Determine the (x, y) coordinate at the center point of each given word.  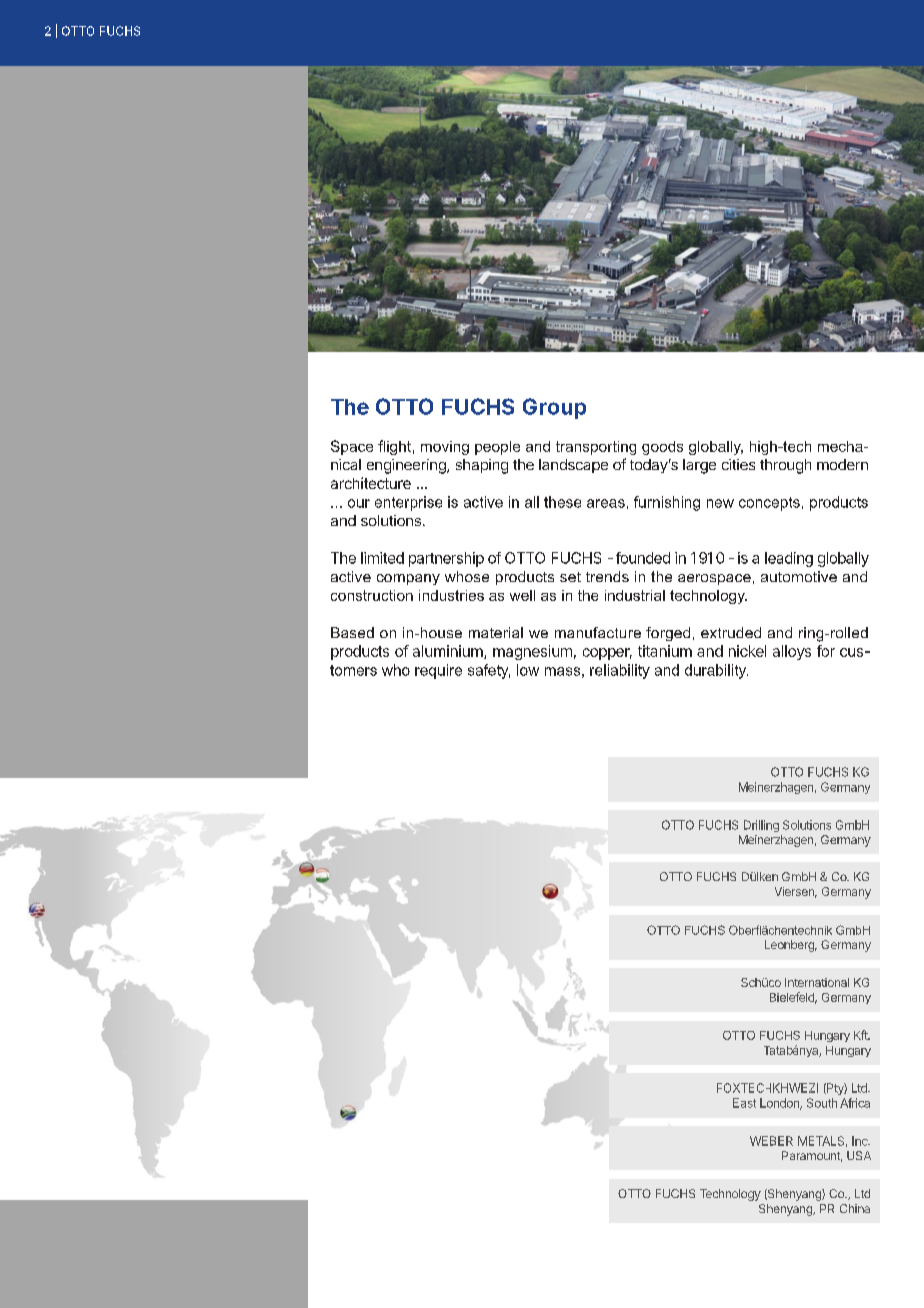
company (408, 579)
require (438, 671)
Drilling (761, 826)
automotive (799, 576)
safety (489, 671)
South (822, 1103)
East (744, 1103)
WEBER (771, 1141)
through (785, 466)
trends (607, 576)
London (780, 1104)
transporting (596, 448)
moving (445, 448)
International (817, 982)
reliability (620, 671)
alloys (792, 652)
